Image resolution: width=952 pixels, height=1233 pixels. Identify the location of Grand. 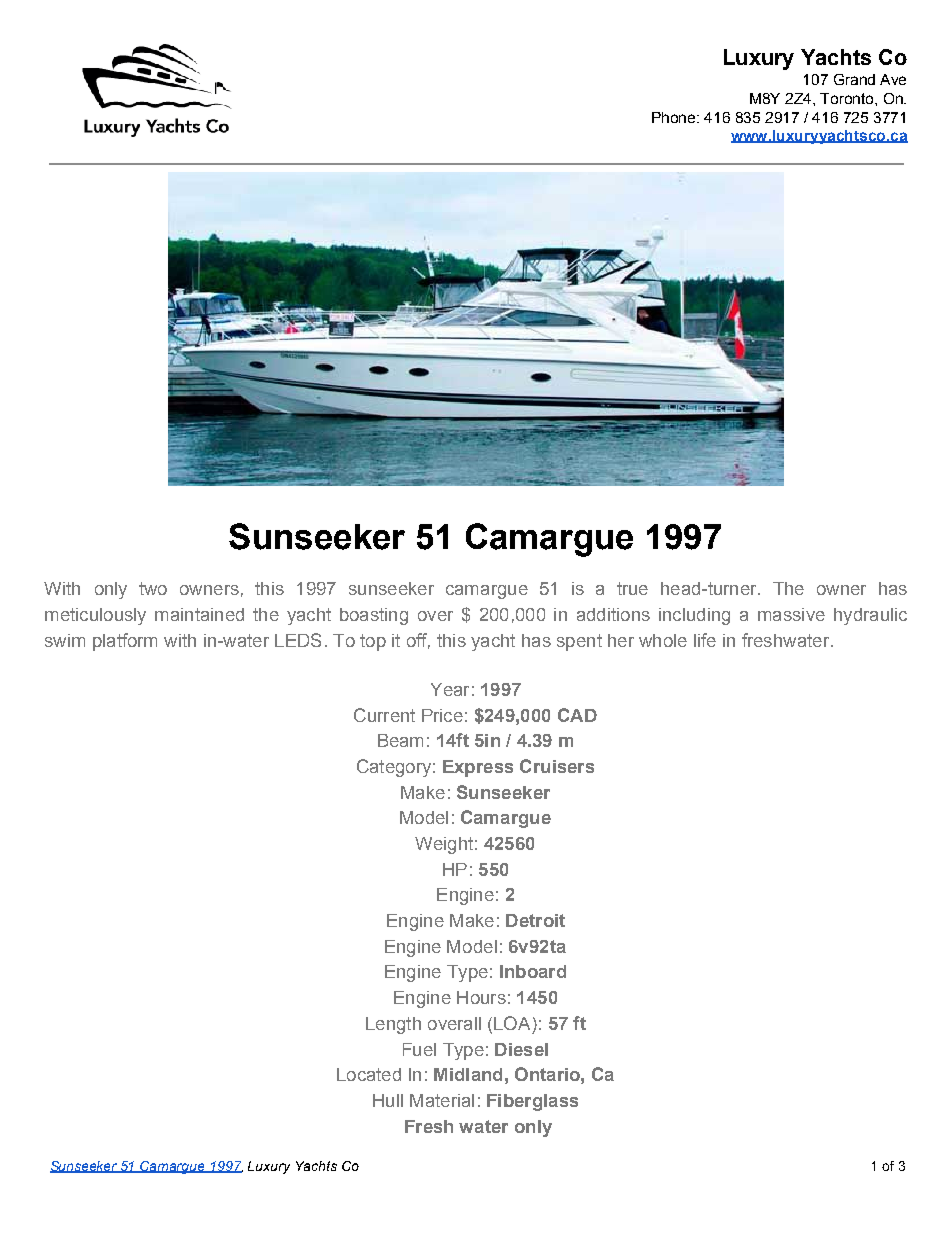
(854, 79).
